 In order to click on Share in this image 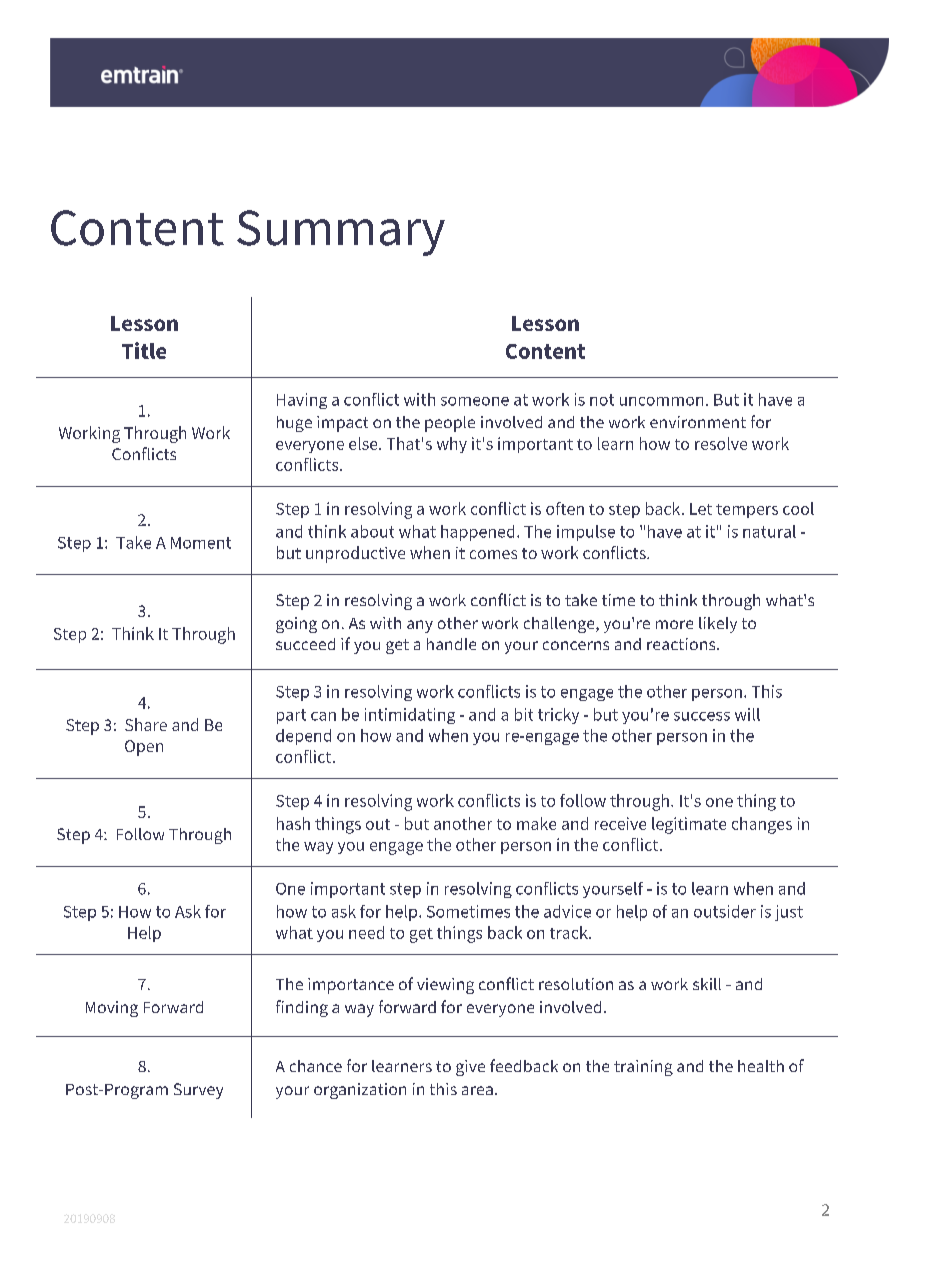, I will do `click(146, 724)`.
